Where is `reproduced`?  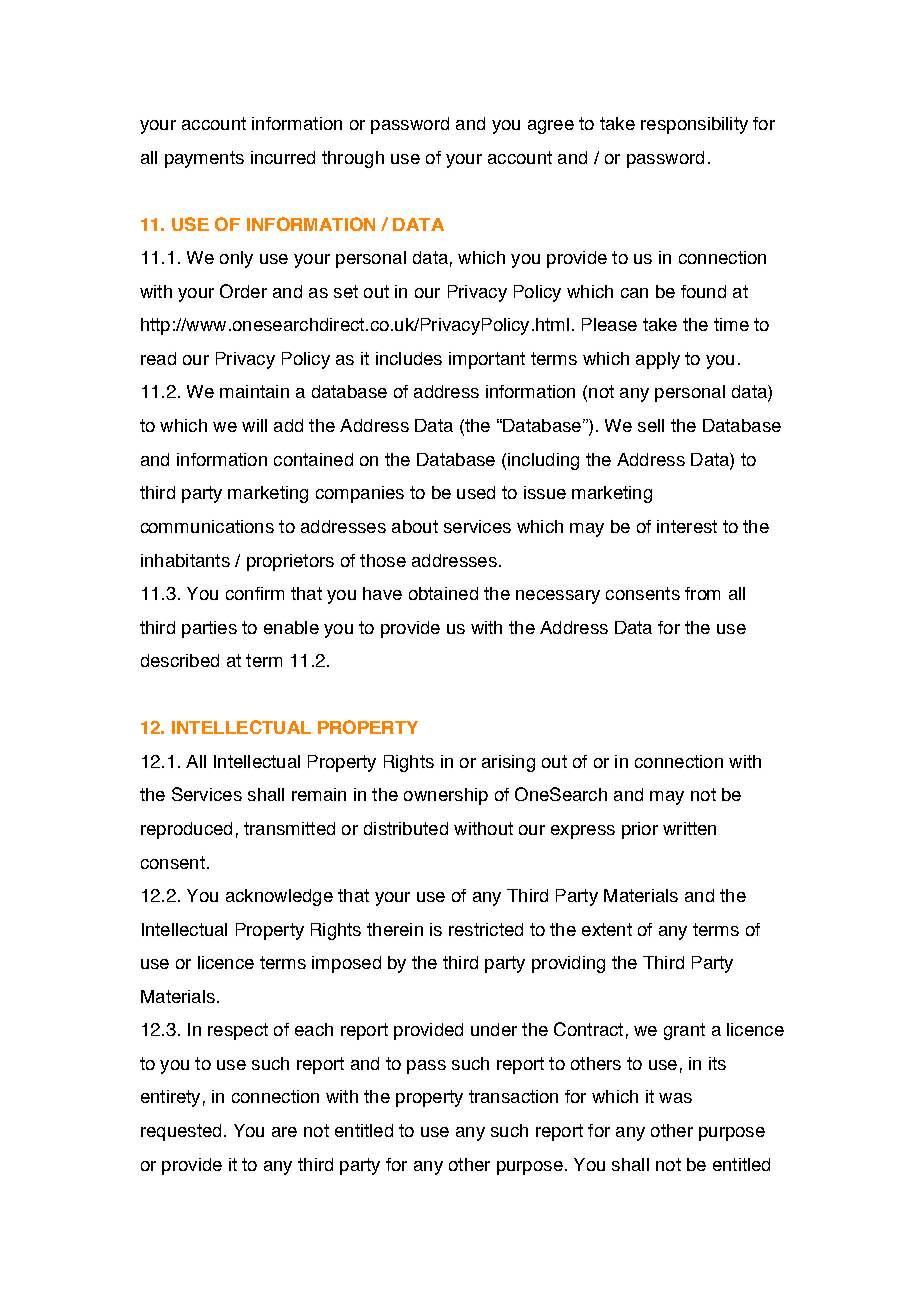
reproduced is located at coordinates (186, 830).
